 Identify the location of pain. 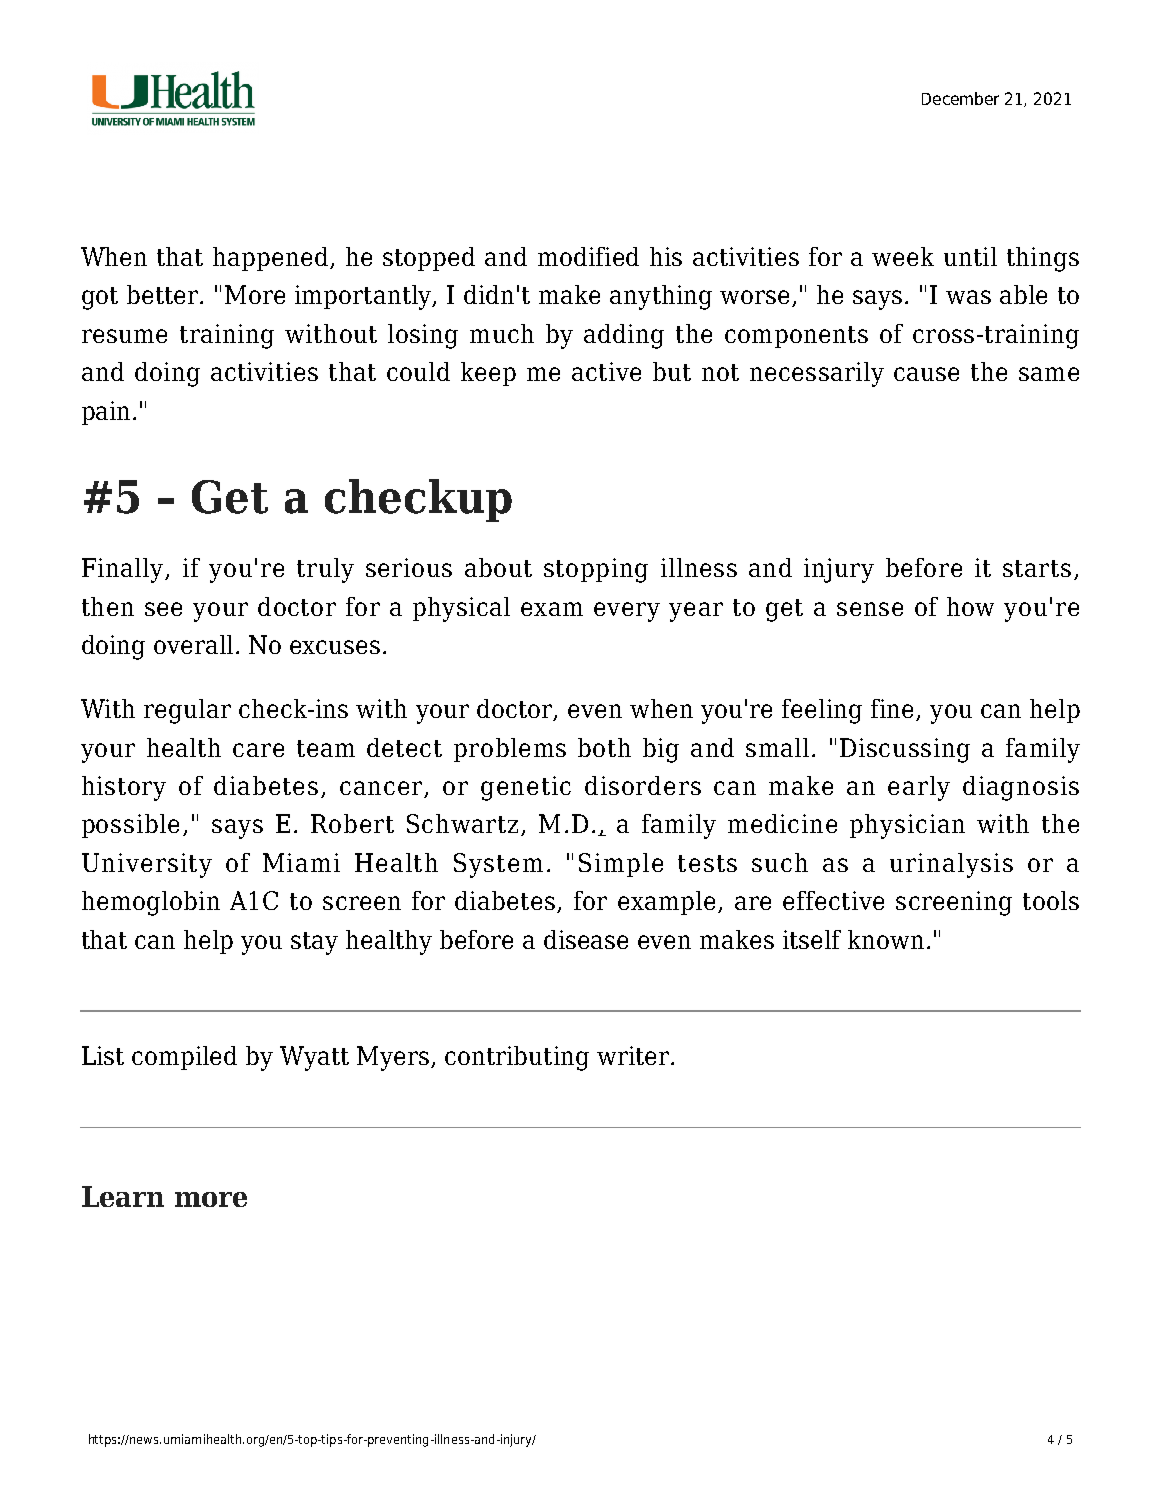
(106, 413).
